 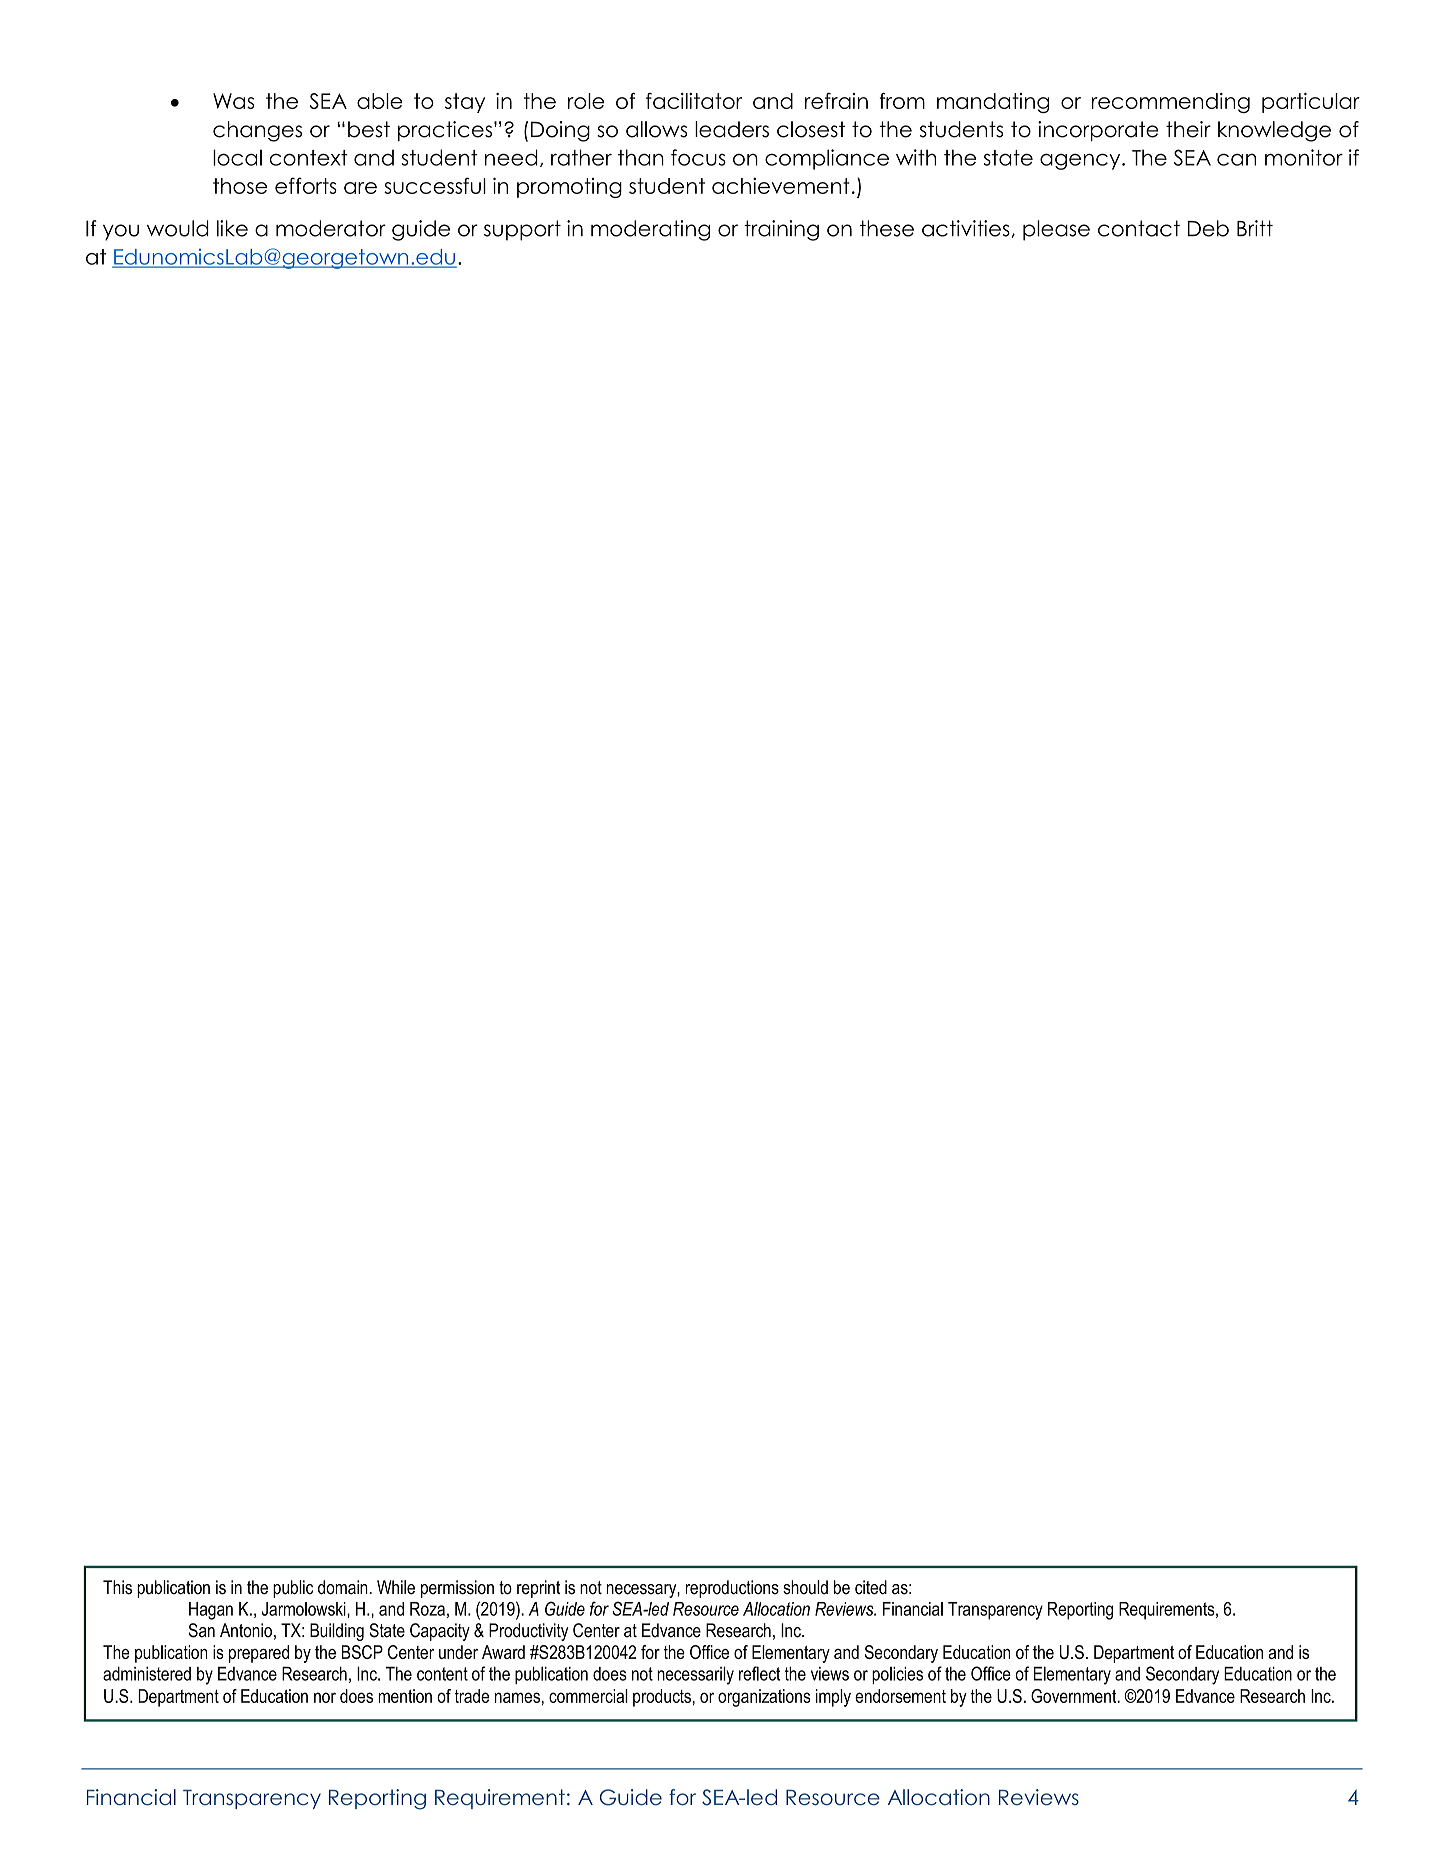 I want to click on moderating, so click(x=650, y=230).
